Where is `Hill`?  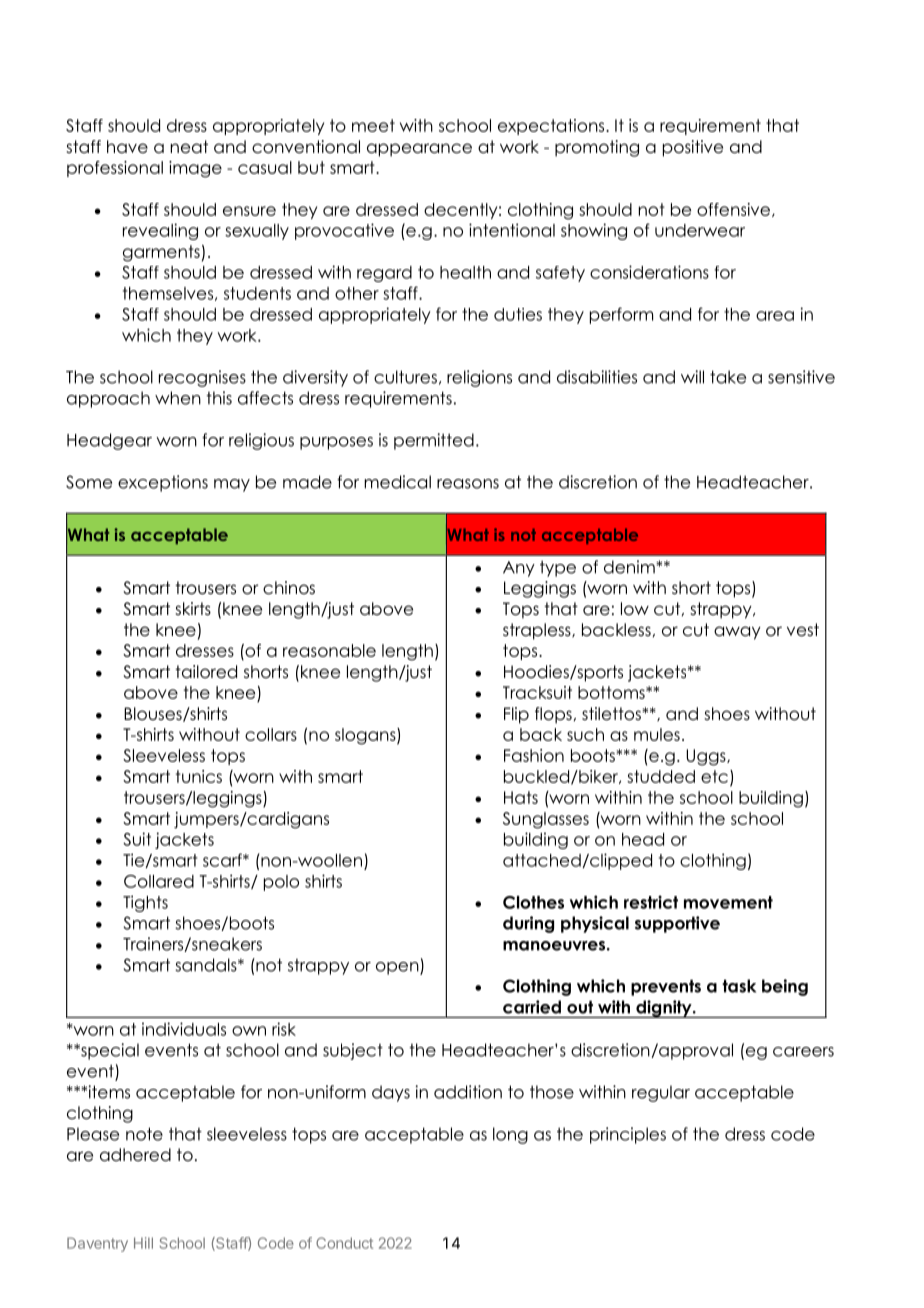
Hill is located at coordinates (143, 1243).
